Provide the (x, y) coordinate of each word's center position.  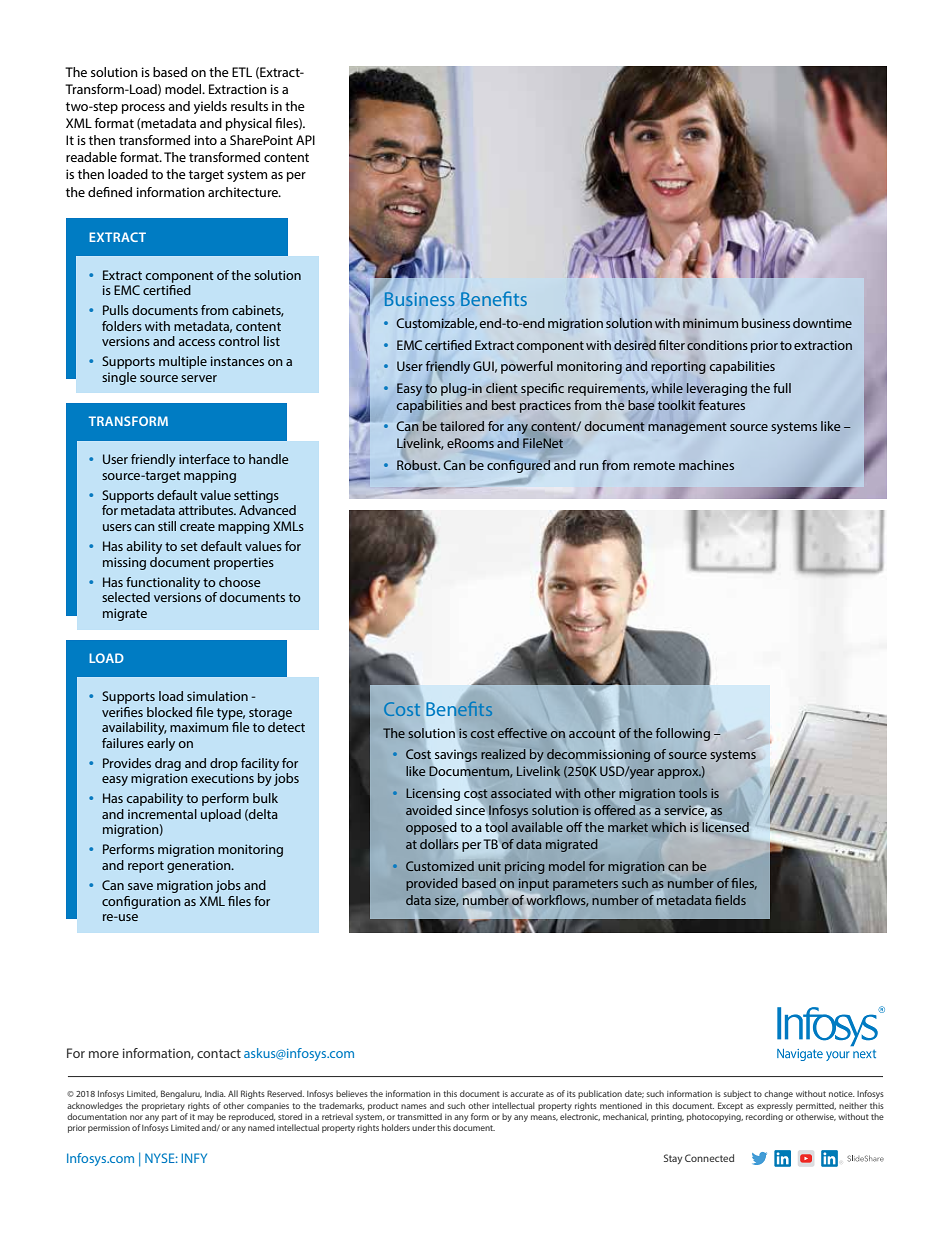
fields (730, 900)
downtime (822, 323)
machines (706, 465)
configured (519, 466)
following (683, 734)
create (197, 526)
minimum (710, 323)
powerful (527, 367)
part (169, 1118)
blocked (169, 712)
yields (210, 107)
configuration (141, 902)
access (196, 342)
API (305, 140)
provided (431, 884)
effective (522, 733)
